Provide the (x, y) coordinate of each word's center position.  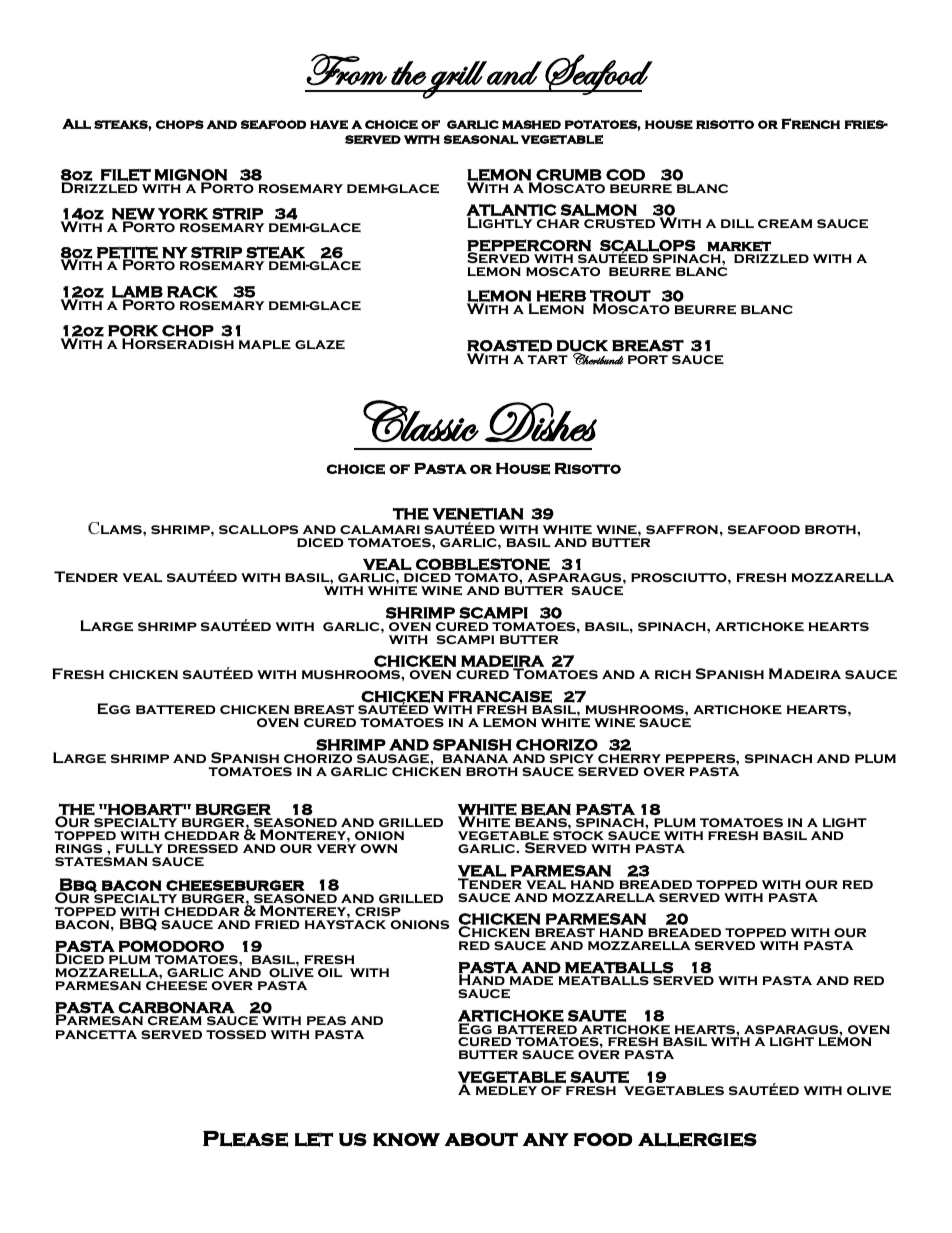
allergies (697, 1139)
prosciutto (680, 577)
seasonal (481, 139)
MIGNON (190, 176)
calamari (380, 529)
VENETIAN (478, 514)
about (481, 1139)
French (810, 123)
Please (245, 1139)
